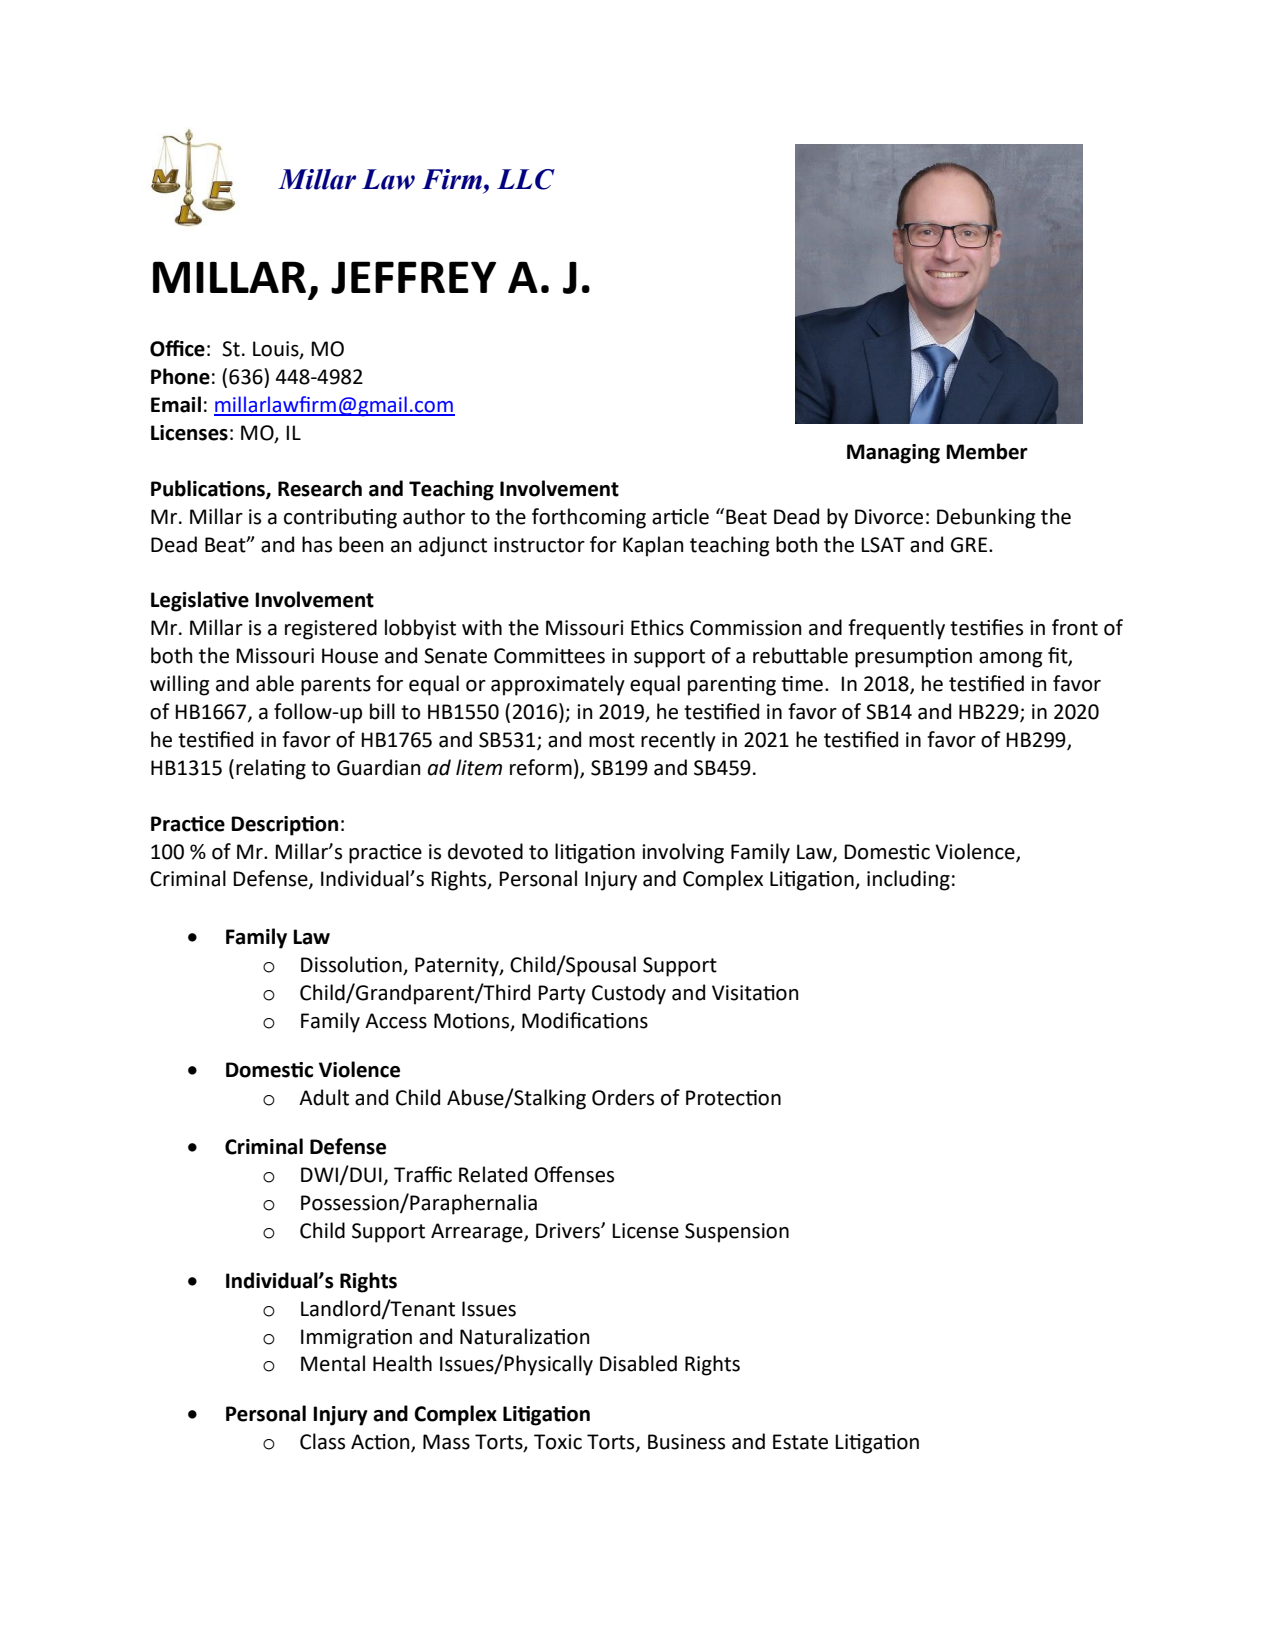  What do you see at coordinates (322, 1441) in the screenshot?
I see `Class` at bounding box center [322, 1441].
